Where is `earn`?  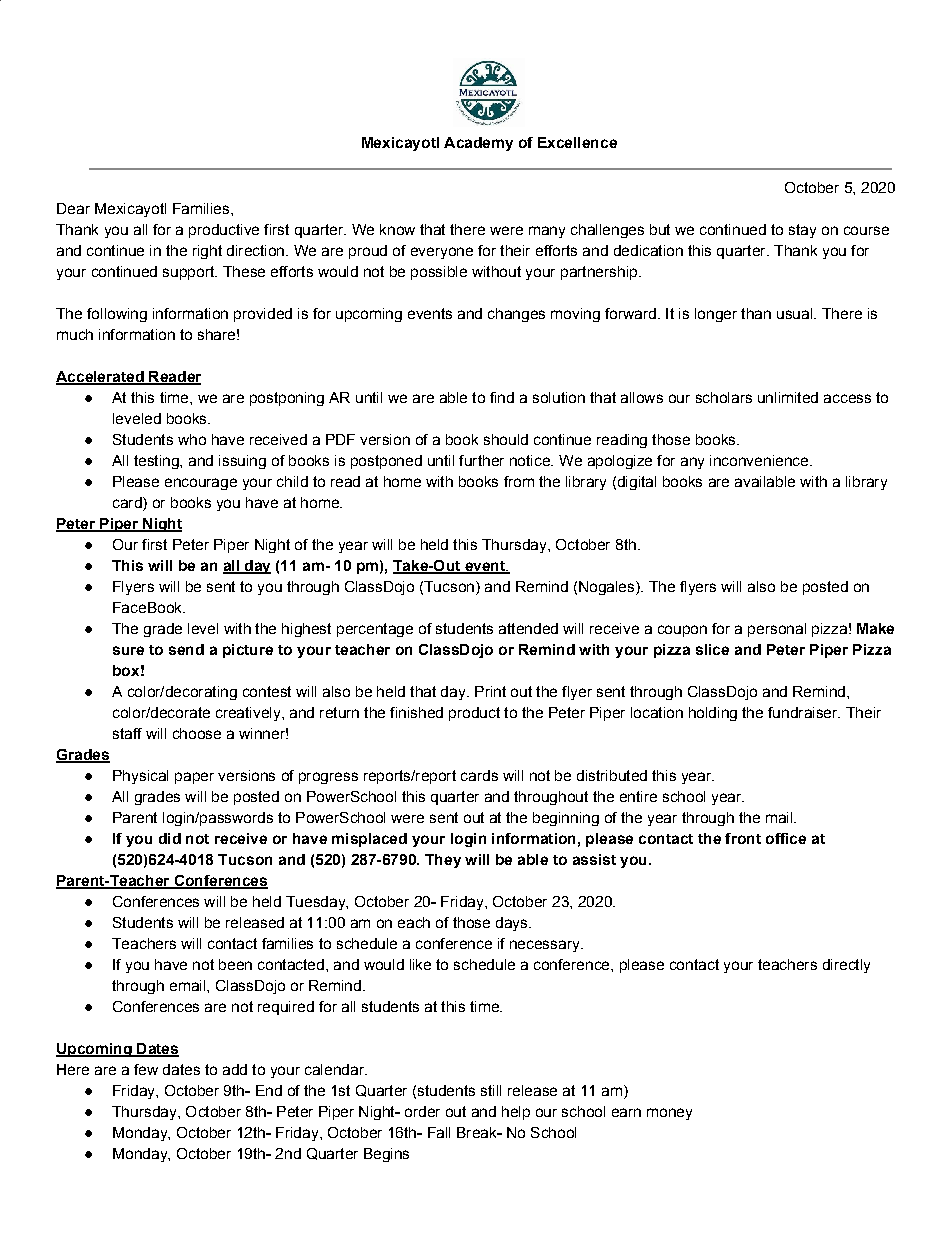
earn is located at coordinates (626, 1112).
